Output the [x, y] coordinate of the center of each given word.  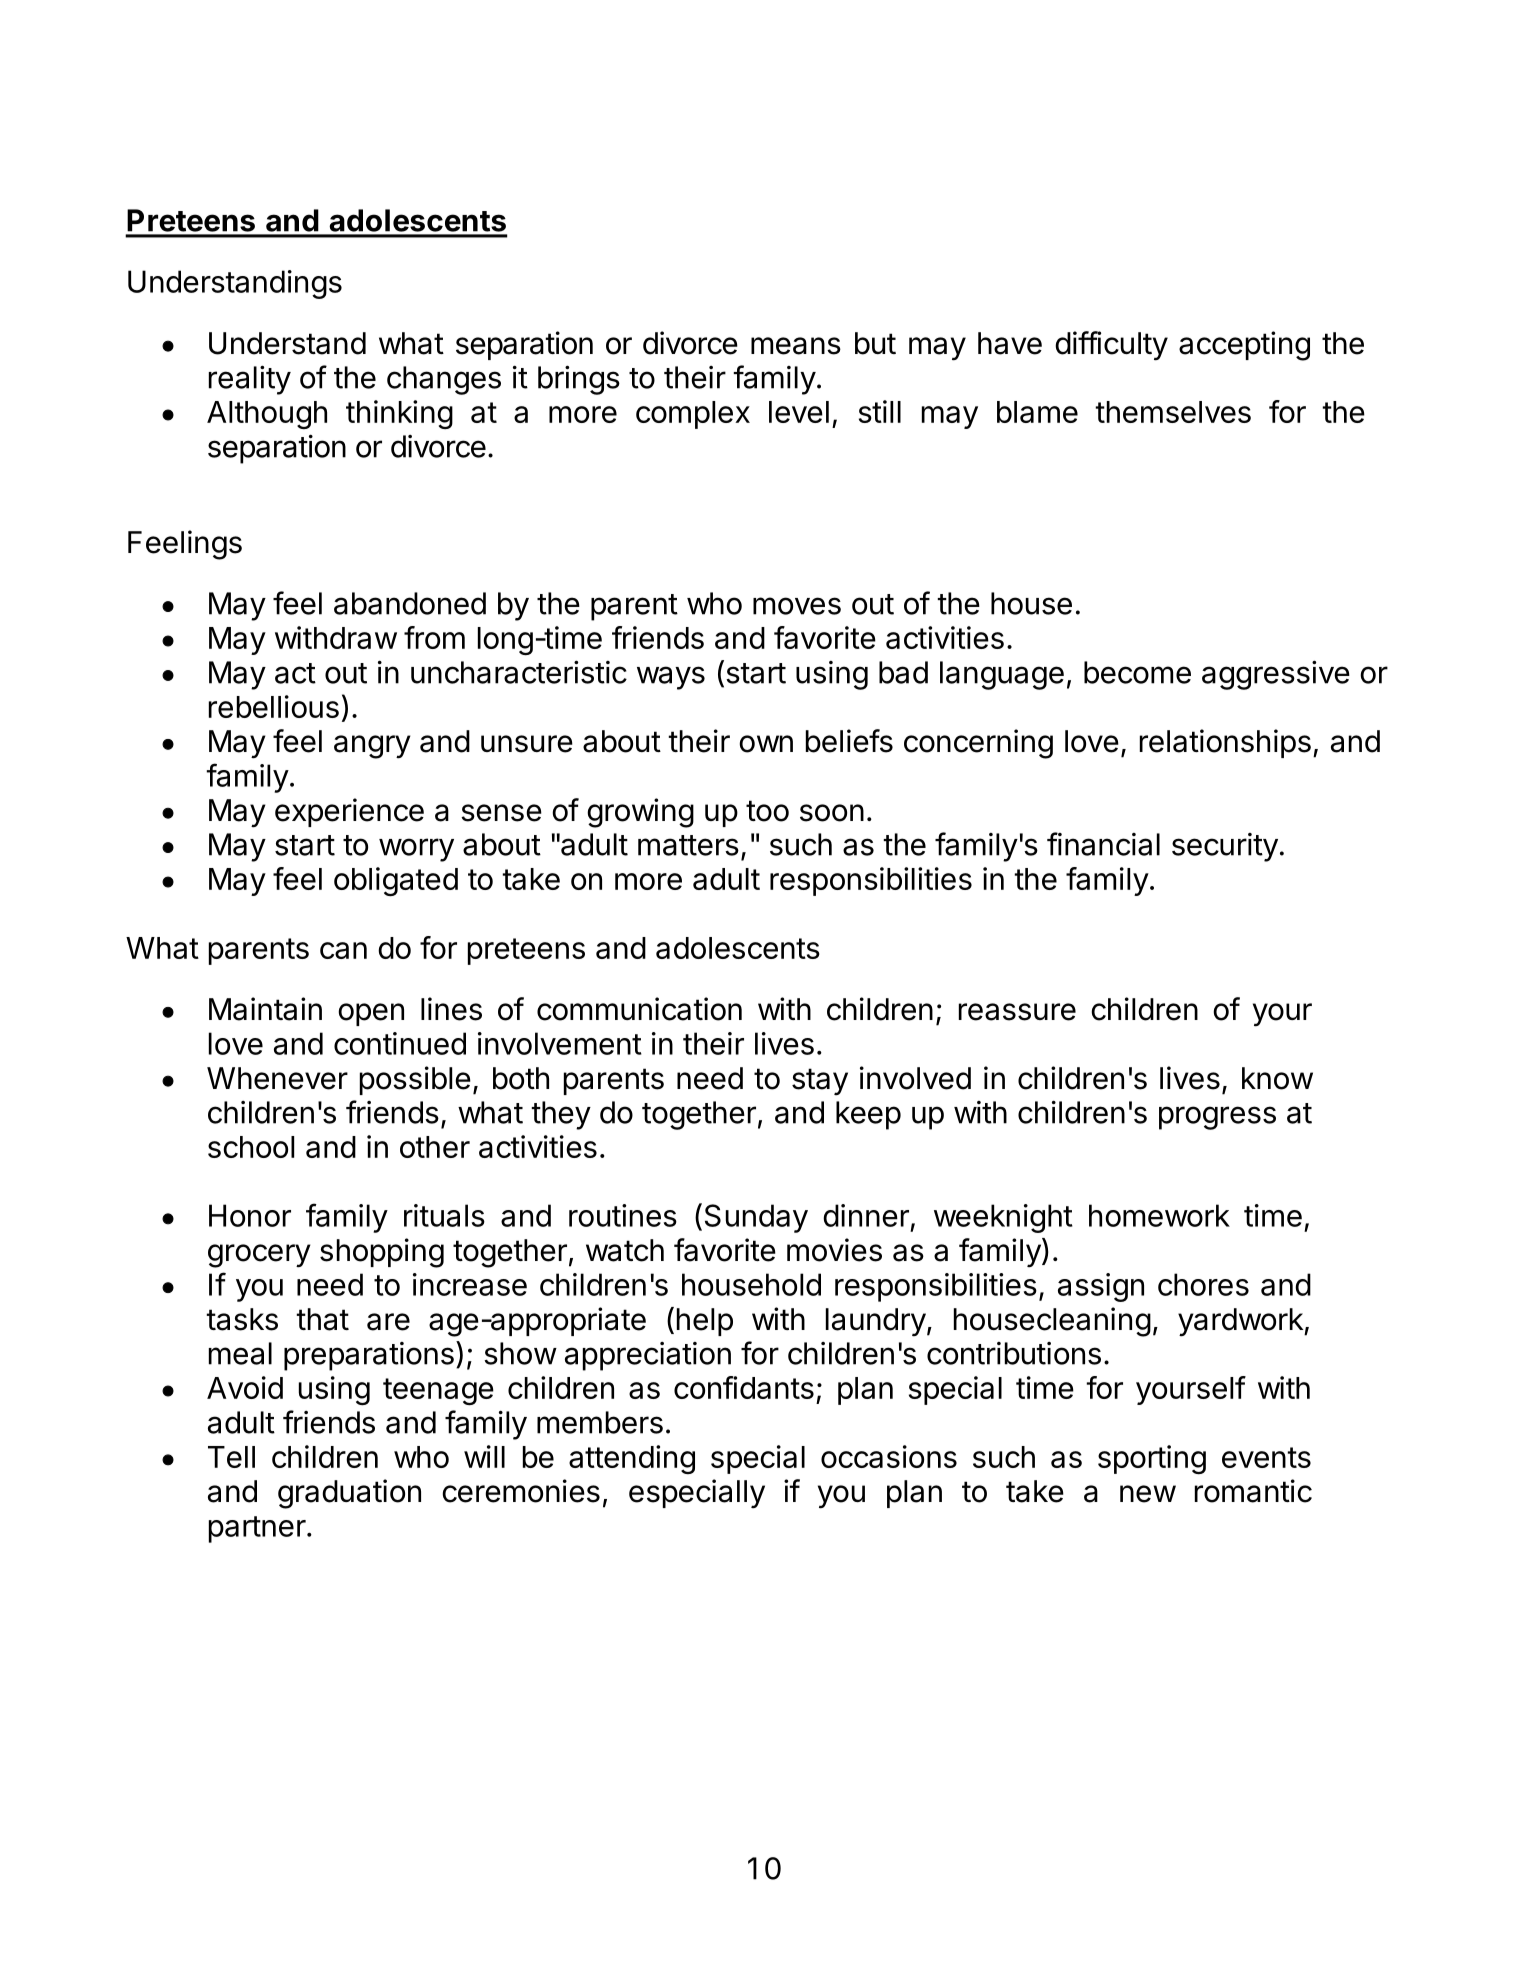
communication [639, 1009]
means [796, 346]
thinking [399, 414]
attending [632, 1459]
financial [1103, 844]
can [343, 950]
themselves [1173, 412]
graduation [349, 1494]
